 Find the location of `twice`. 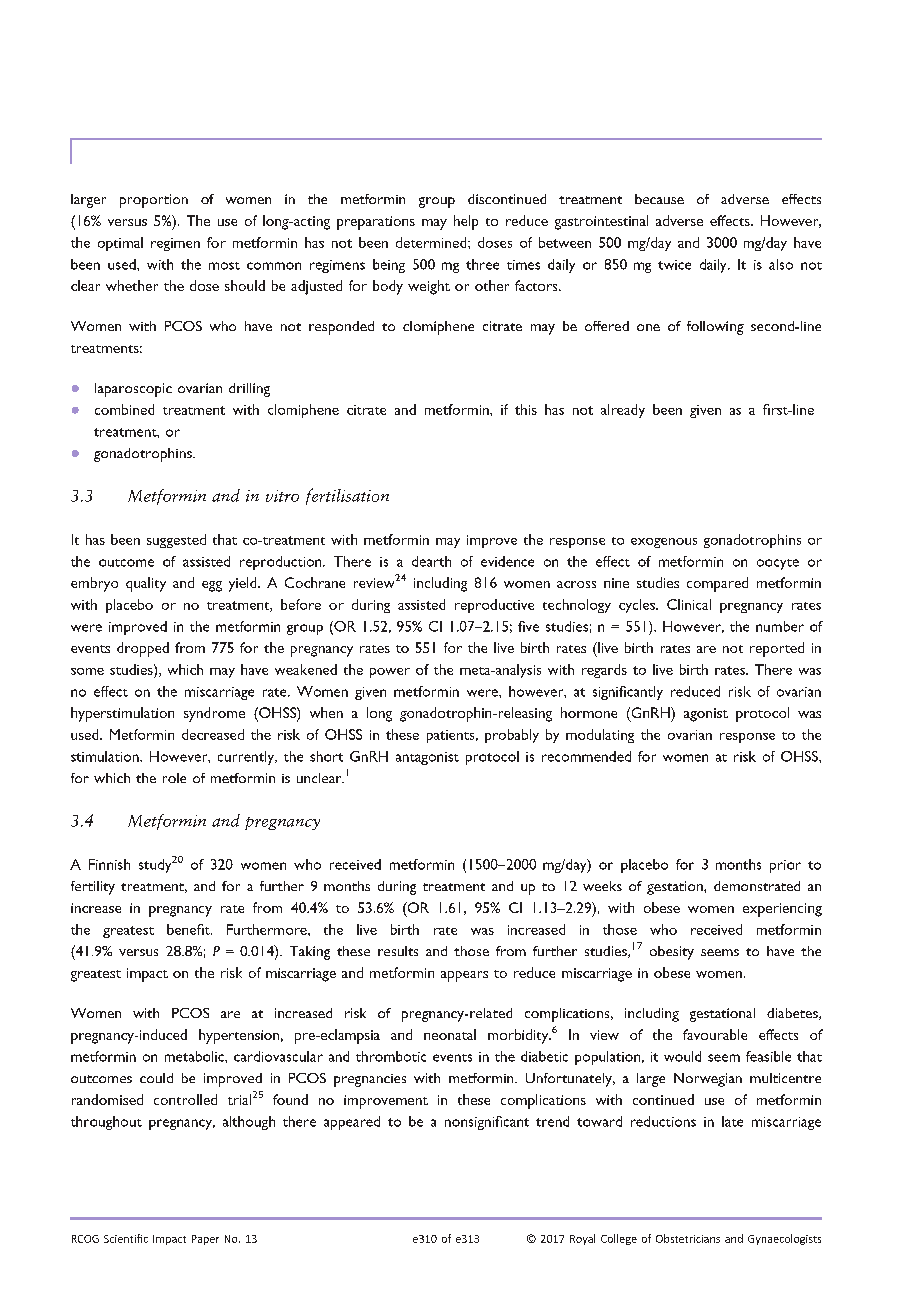

twice is located at coordinates (674, 265).
